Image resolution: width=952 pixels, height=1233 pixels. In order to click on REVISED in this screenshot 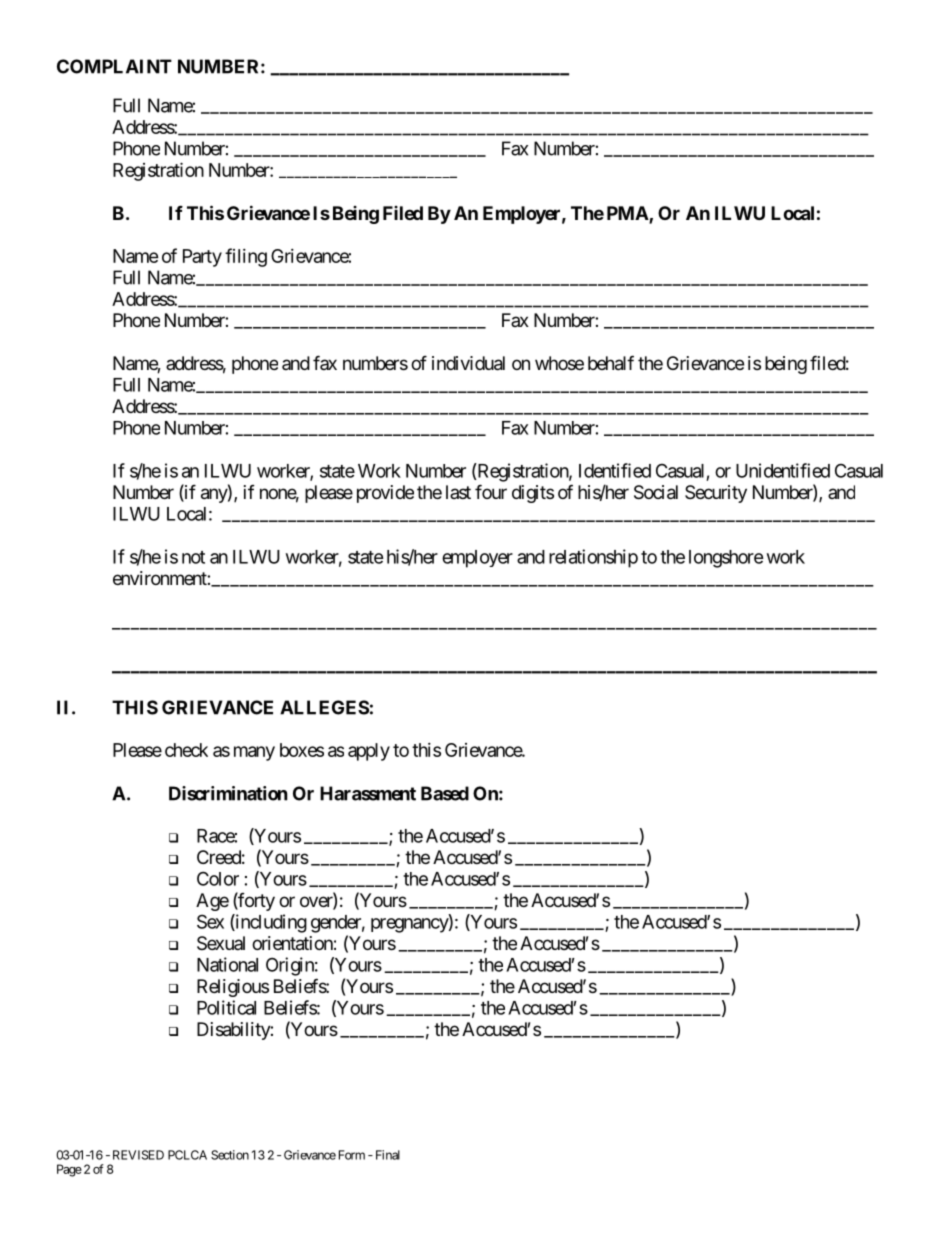, I will do `click(138, 1155)`.
